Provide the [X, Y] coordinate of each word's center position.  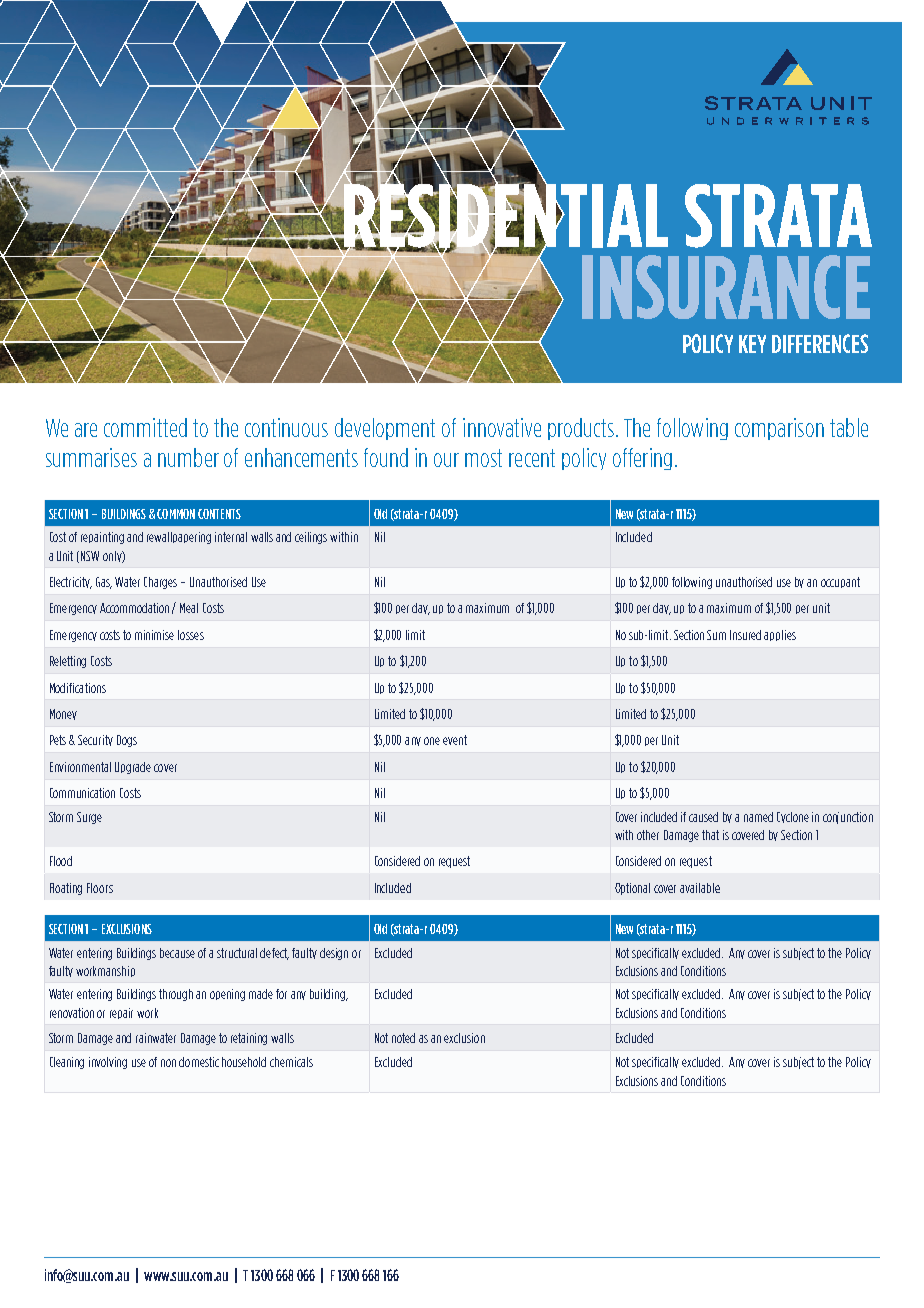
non [168, 1063]
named [758, 817]
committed [145, 427]
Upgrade [133, 768]
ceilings [311, 538]
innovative [502, 427]
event [455, 740]
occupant [840, 582]
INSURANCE [726, 287]
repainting [102, 538]
